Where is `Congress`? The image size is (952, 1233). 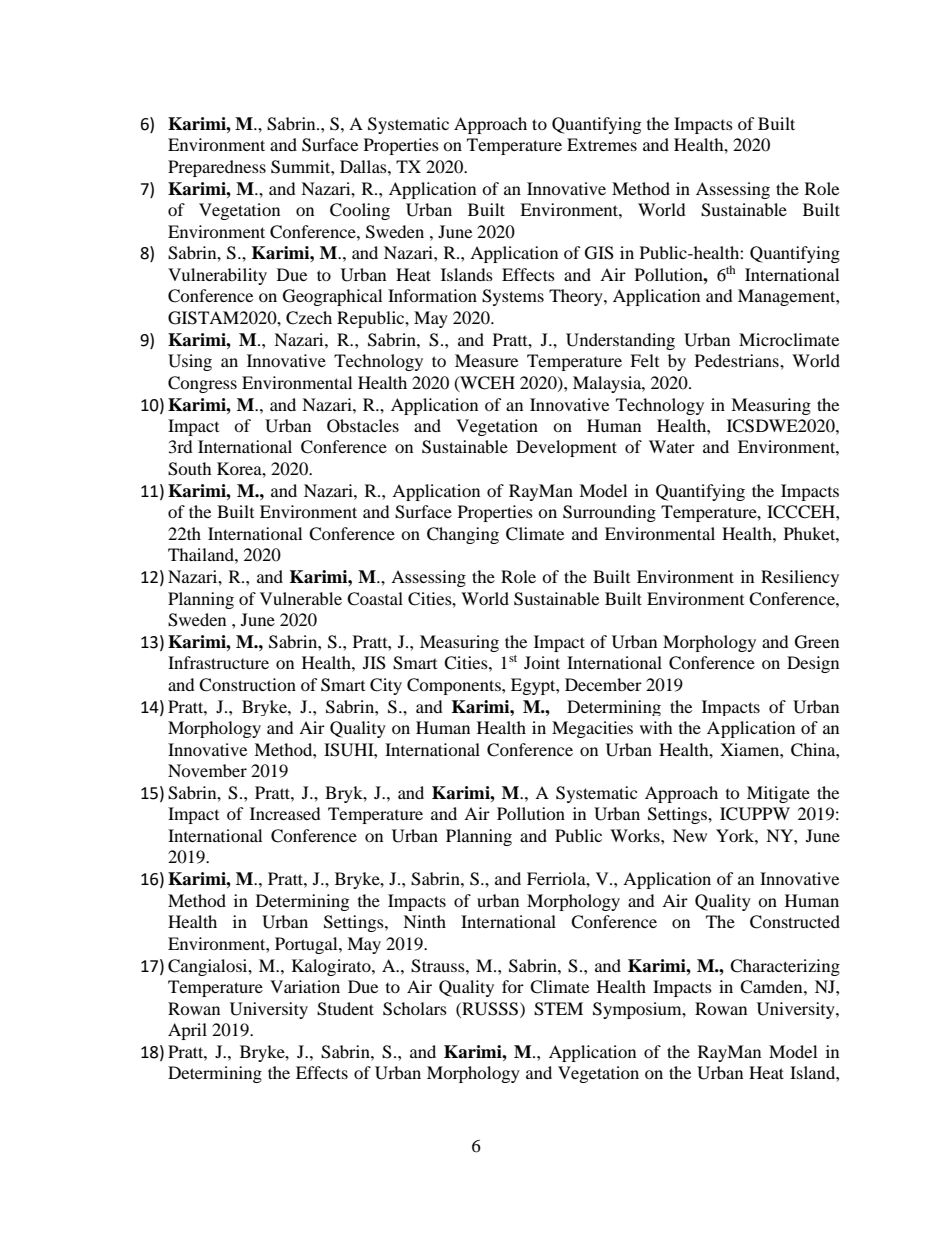 Congress is located at coordinates (202, 384).
